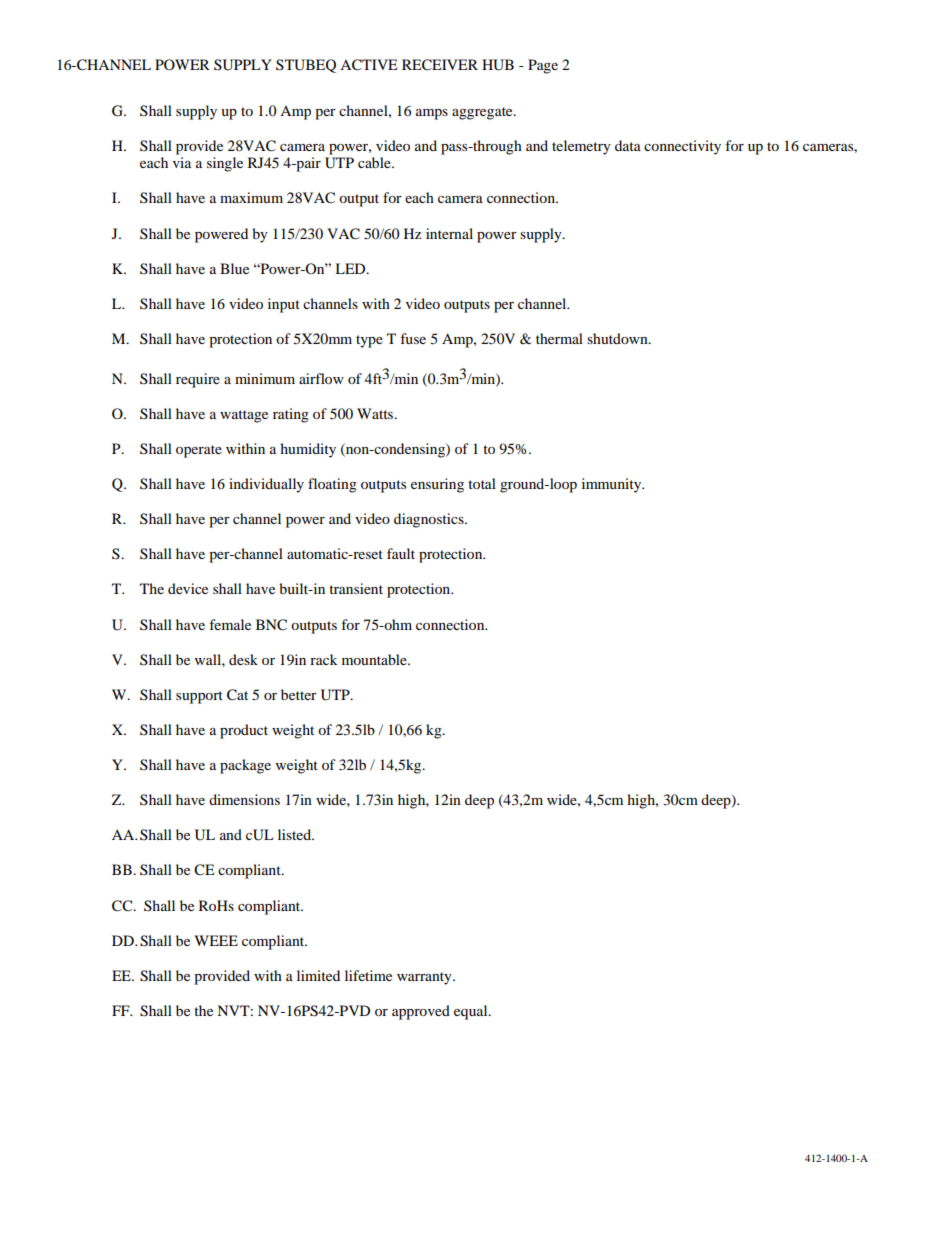 Image resolution: width=952 pixels, height=1233 pixels. I want to click on warranty, so click(425, 978).
